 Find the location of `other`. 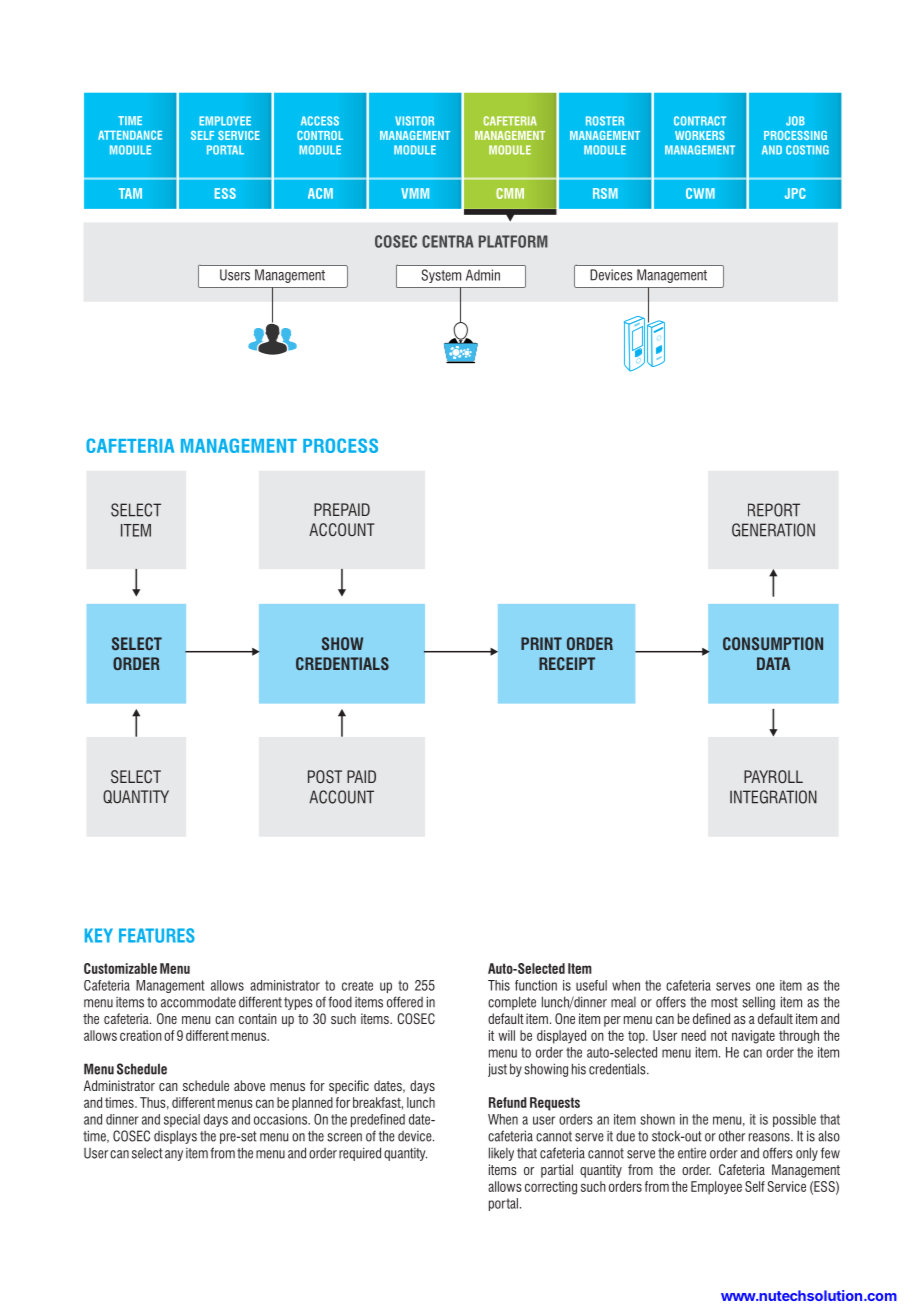

other is located at coordinates (732, 1136).
